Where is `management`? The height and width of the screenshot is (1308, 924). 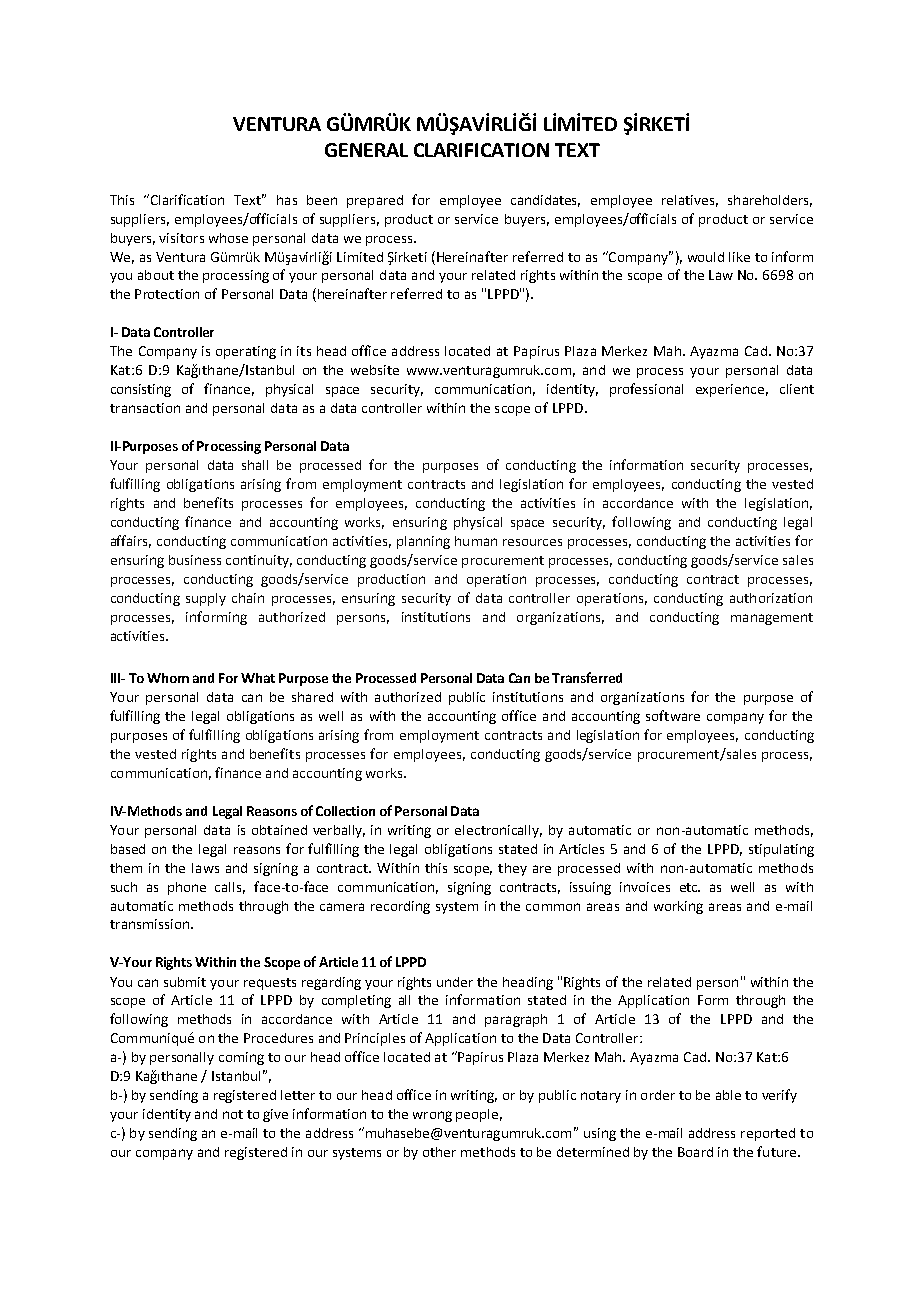
management is located at coordinates (772, 619).
